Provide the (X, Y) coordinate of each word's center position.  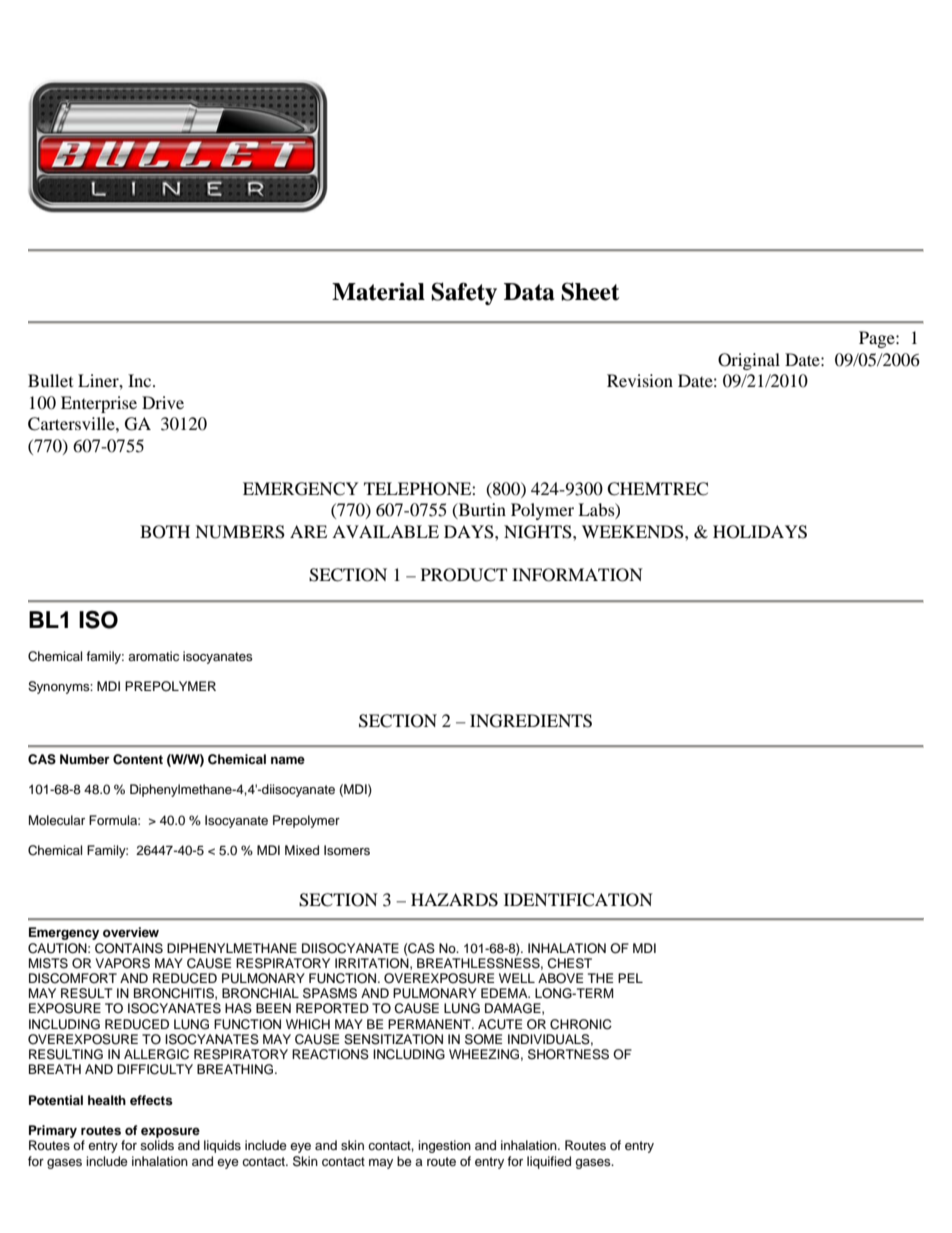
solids (157, 1145)
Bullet (50, 380)
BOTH (165, 532)
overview (131, 932)
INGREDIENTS (531, 721)
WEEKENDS (634, 532)
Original (749, 361)
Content (138, 759)
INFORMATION (577, 575)
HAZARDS (454, 900)
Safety (464, 293)
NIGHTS (539, 532)
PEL (630, 978)
